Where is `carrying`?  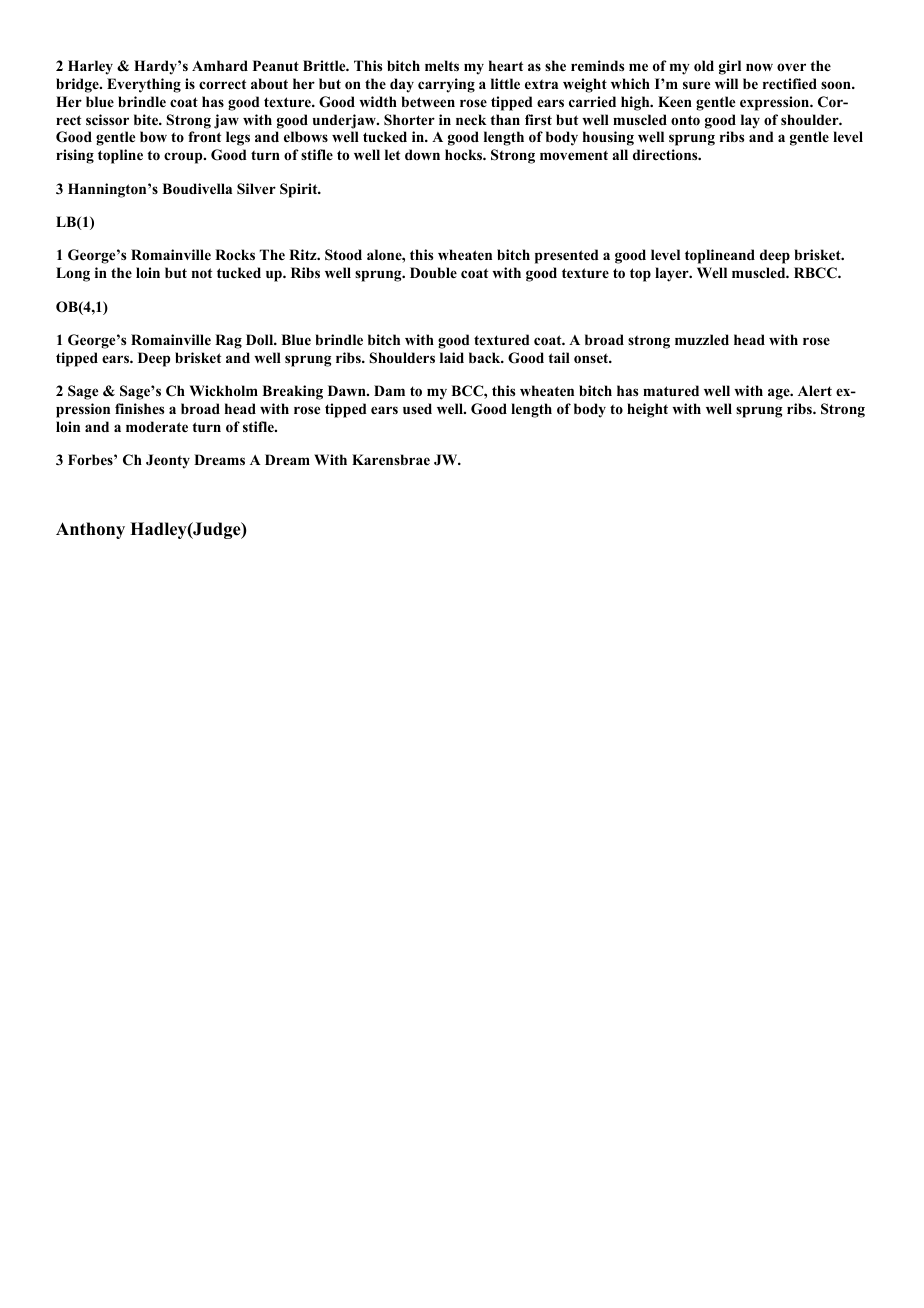
carrying is located at coordinates (446, 85).
